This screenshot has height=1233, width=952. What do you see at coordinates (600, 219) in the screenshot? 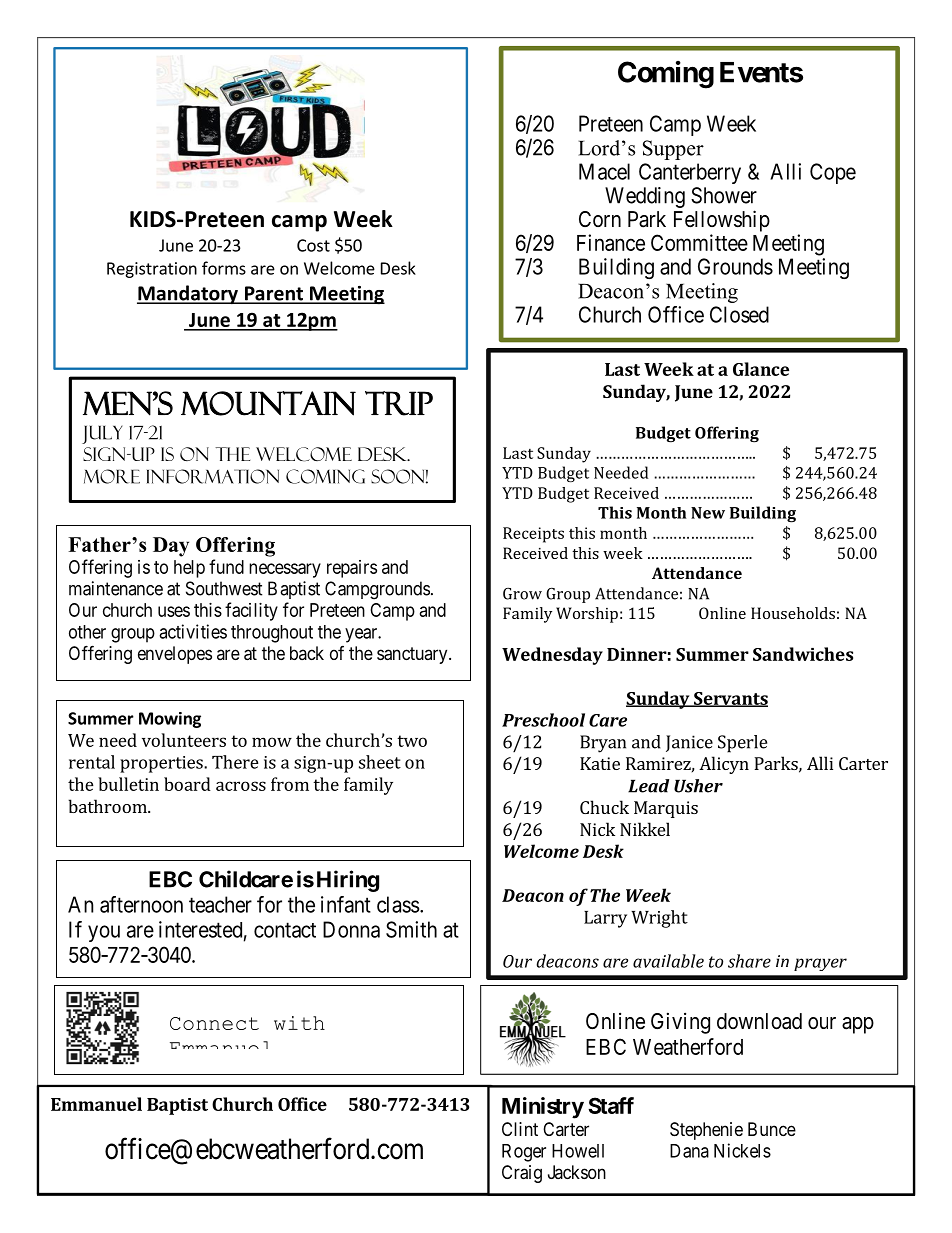
I see `Corn` at bounding box center [600, 219].
